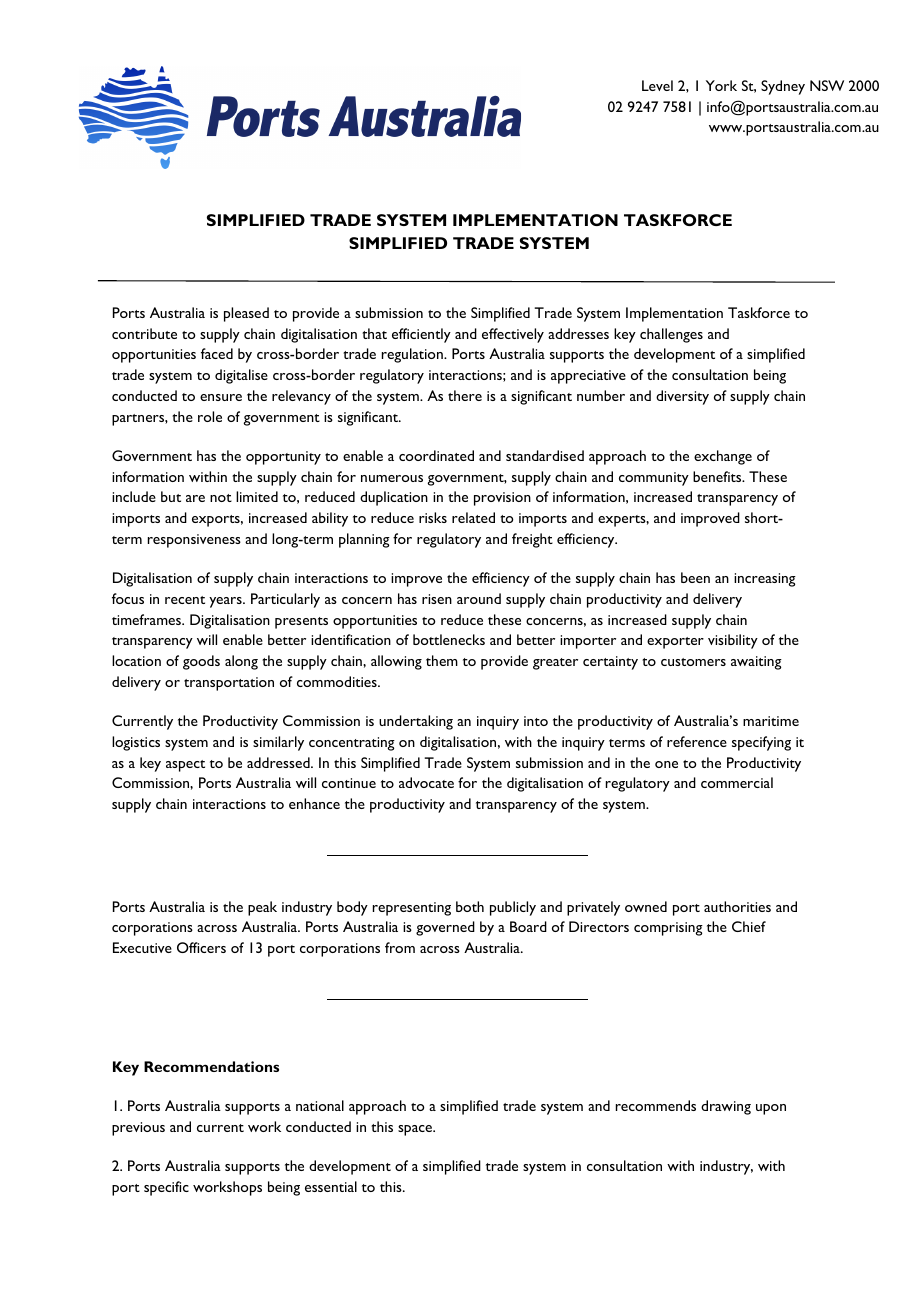  What do you see at coordinates (657, 85) in the image?
I see `Level` at bounding box center [657, 85].
